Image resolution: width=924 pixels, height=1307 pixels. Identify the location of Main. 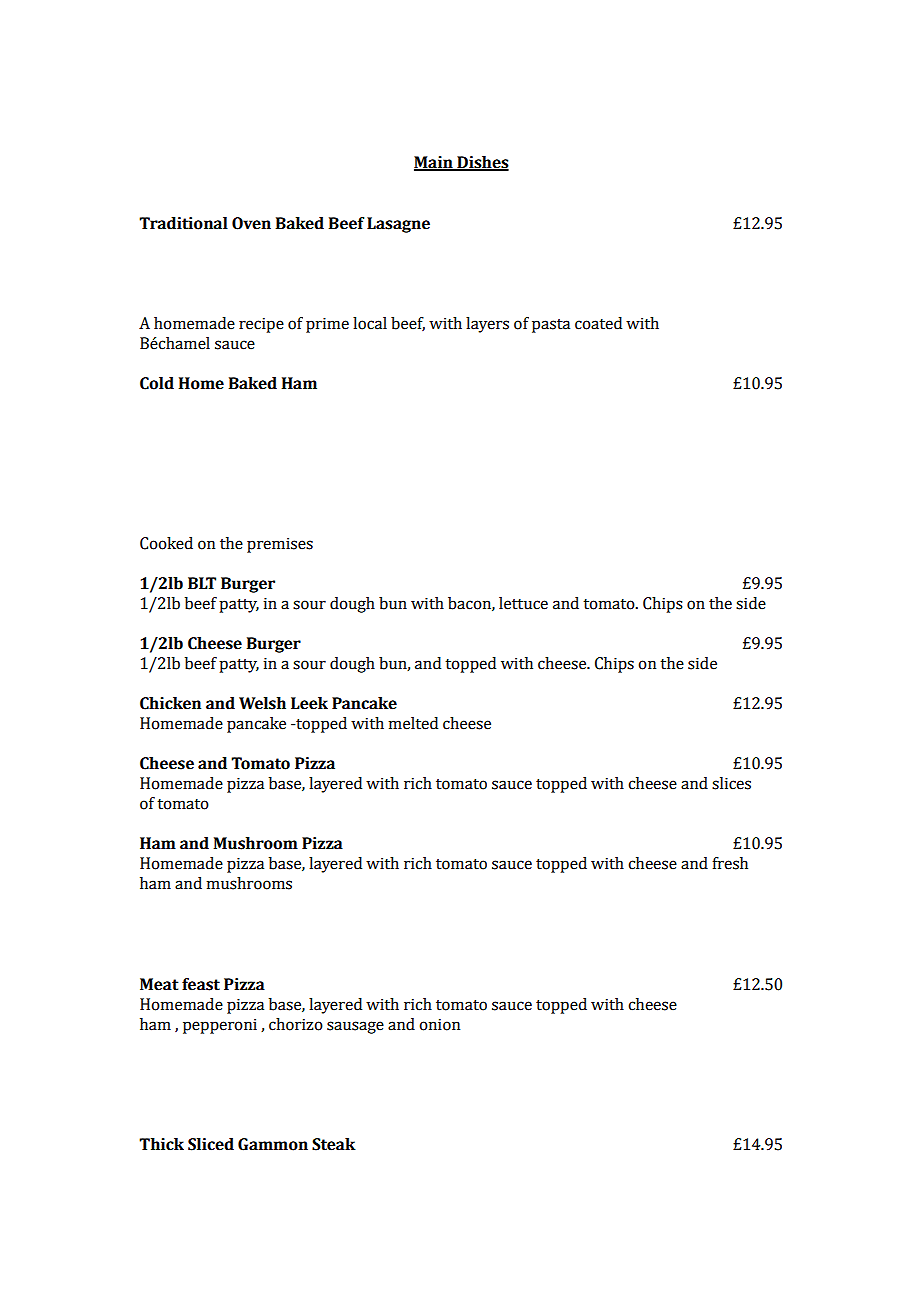
(434, 163).
